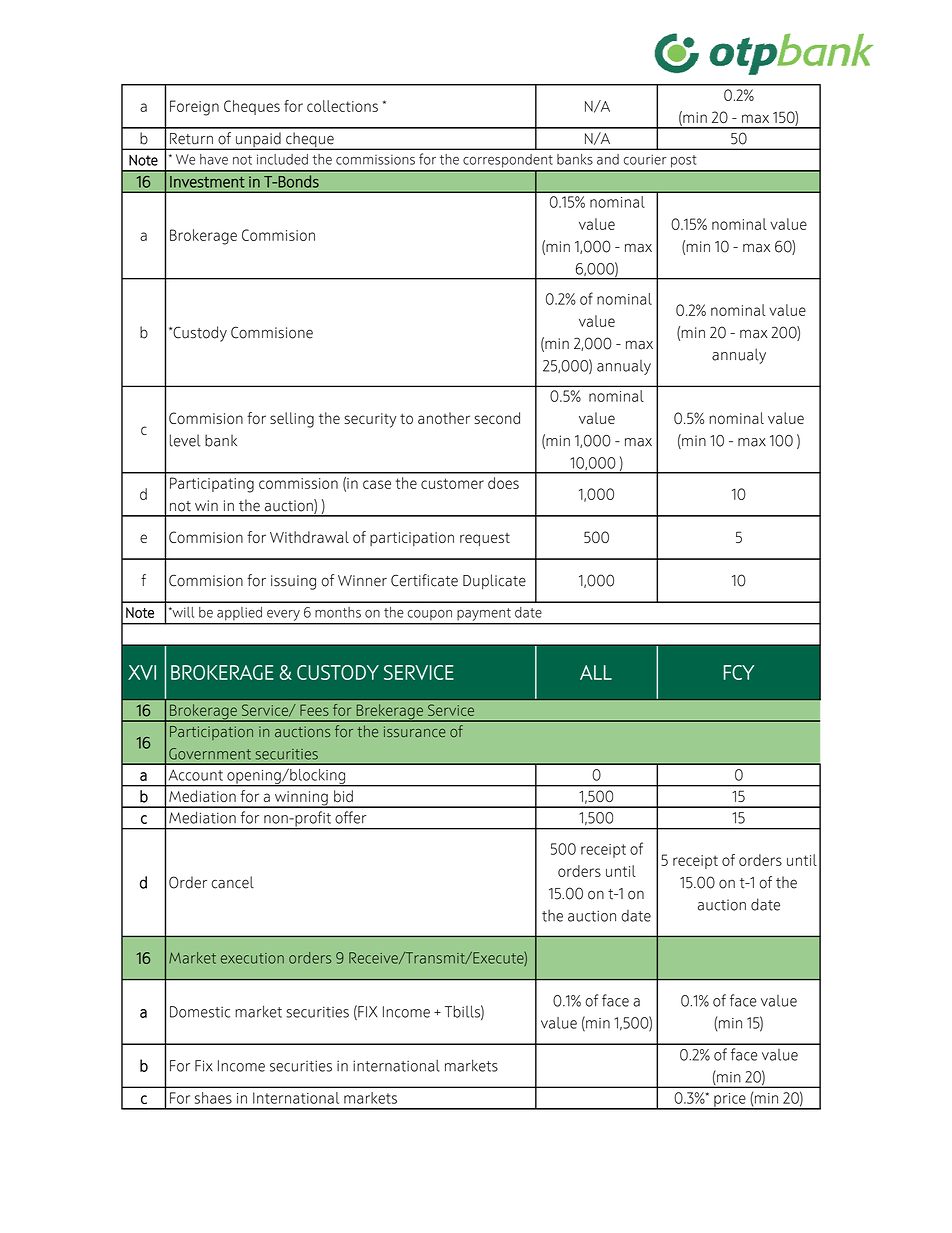  Describe the element at coordinates (191, 139) in the screenshot. I see `Return` at that location.
